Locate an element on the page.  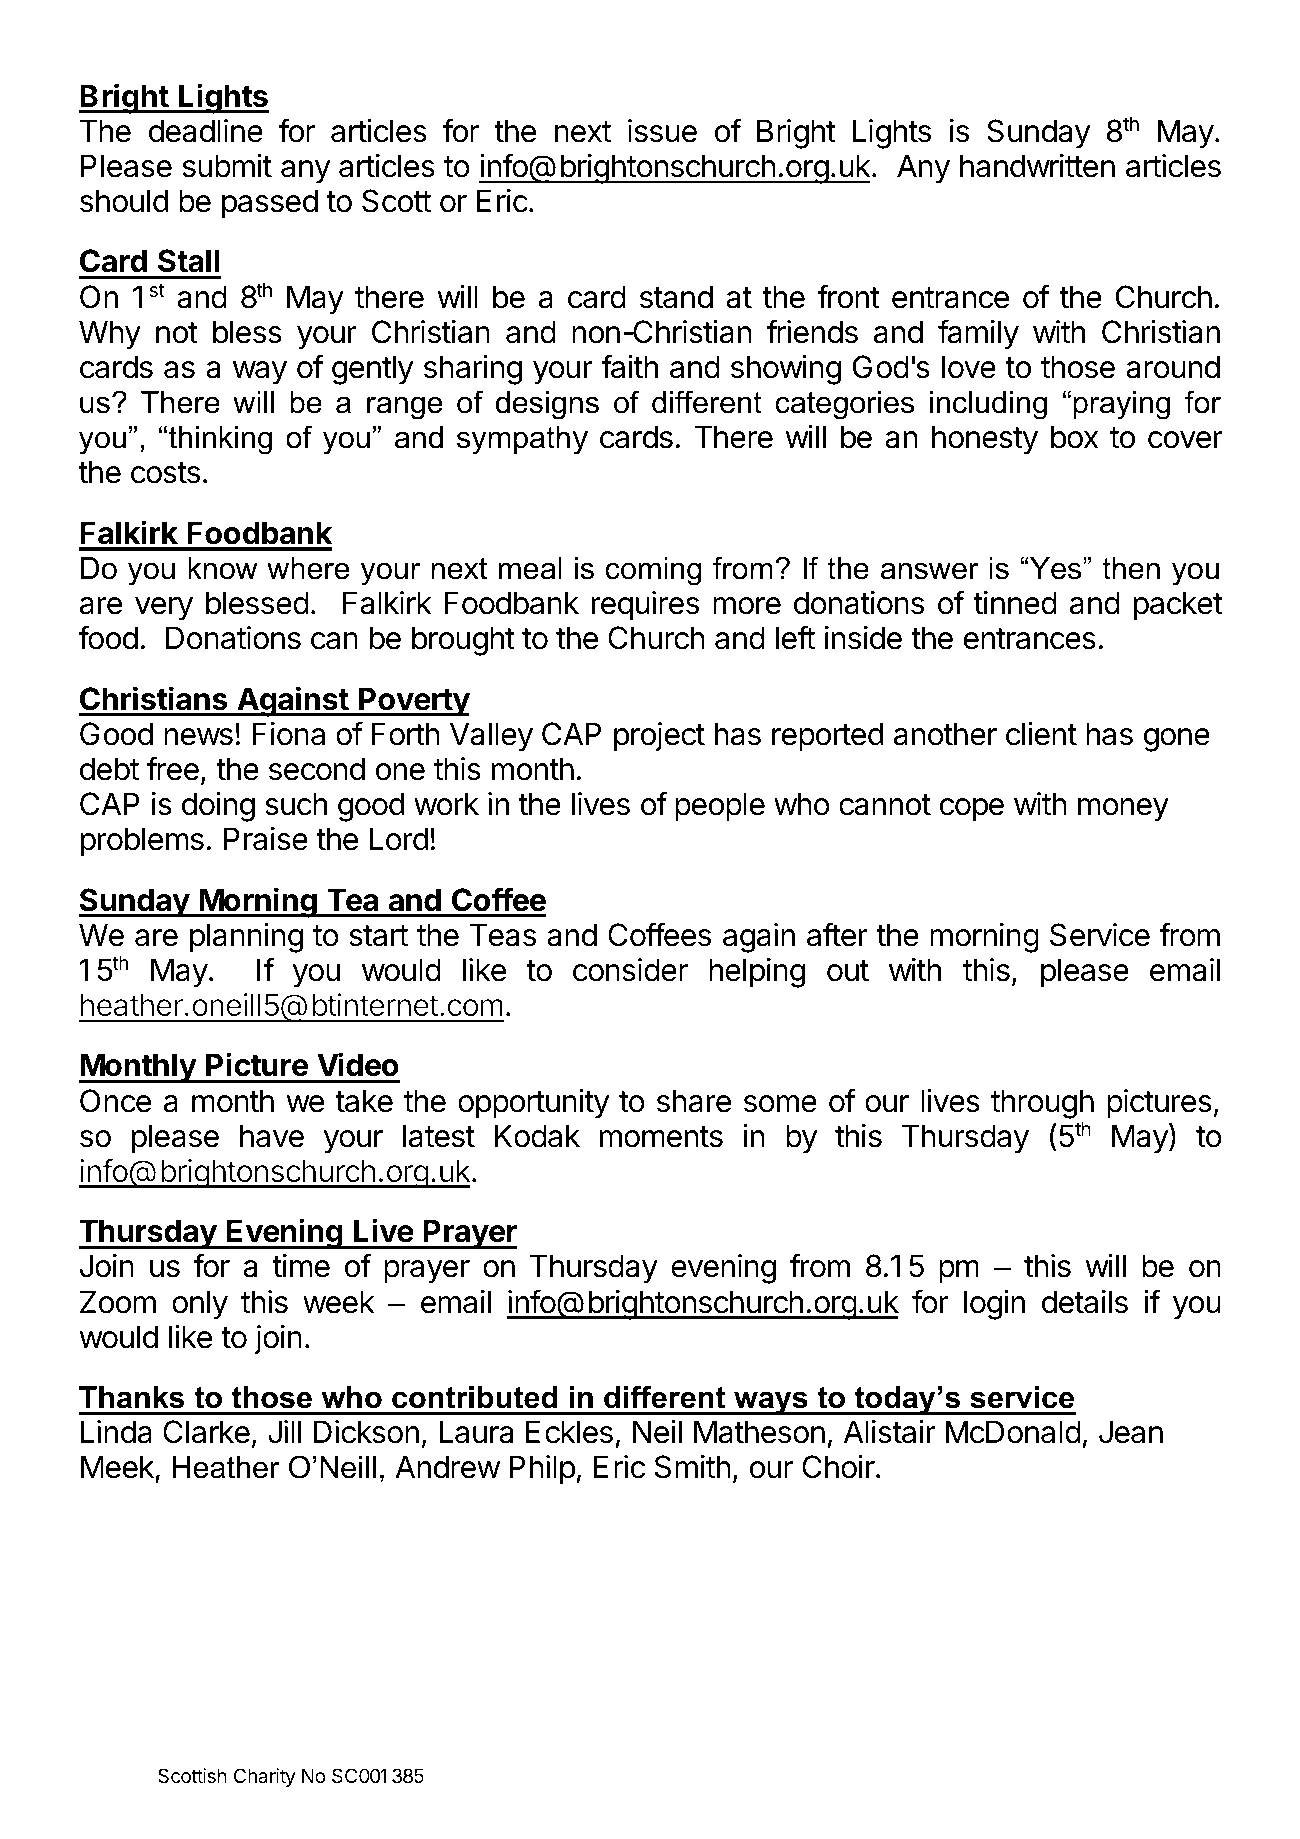
issue is located at coordinates (662, 131).
